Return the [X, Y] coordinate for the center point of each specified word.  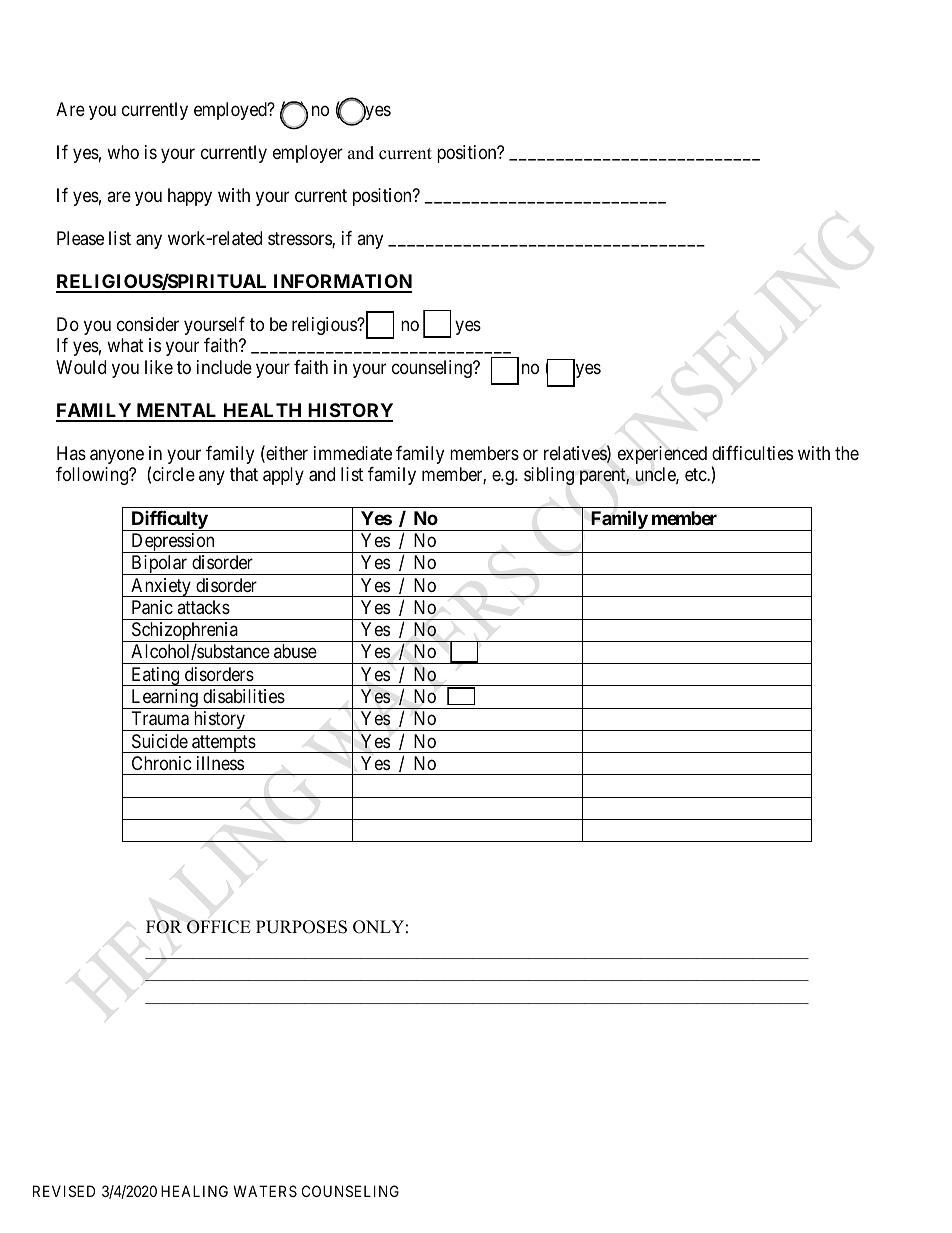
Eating [155, 676]
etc [696, 474]
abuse [295, 651]
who [123, 152]
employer [308, 154]
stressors [300, 240]
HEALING [194, 1191]
